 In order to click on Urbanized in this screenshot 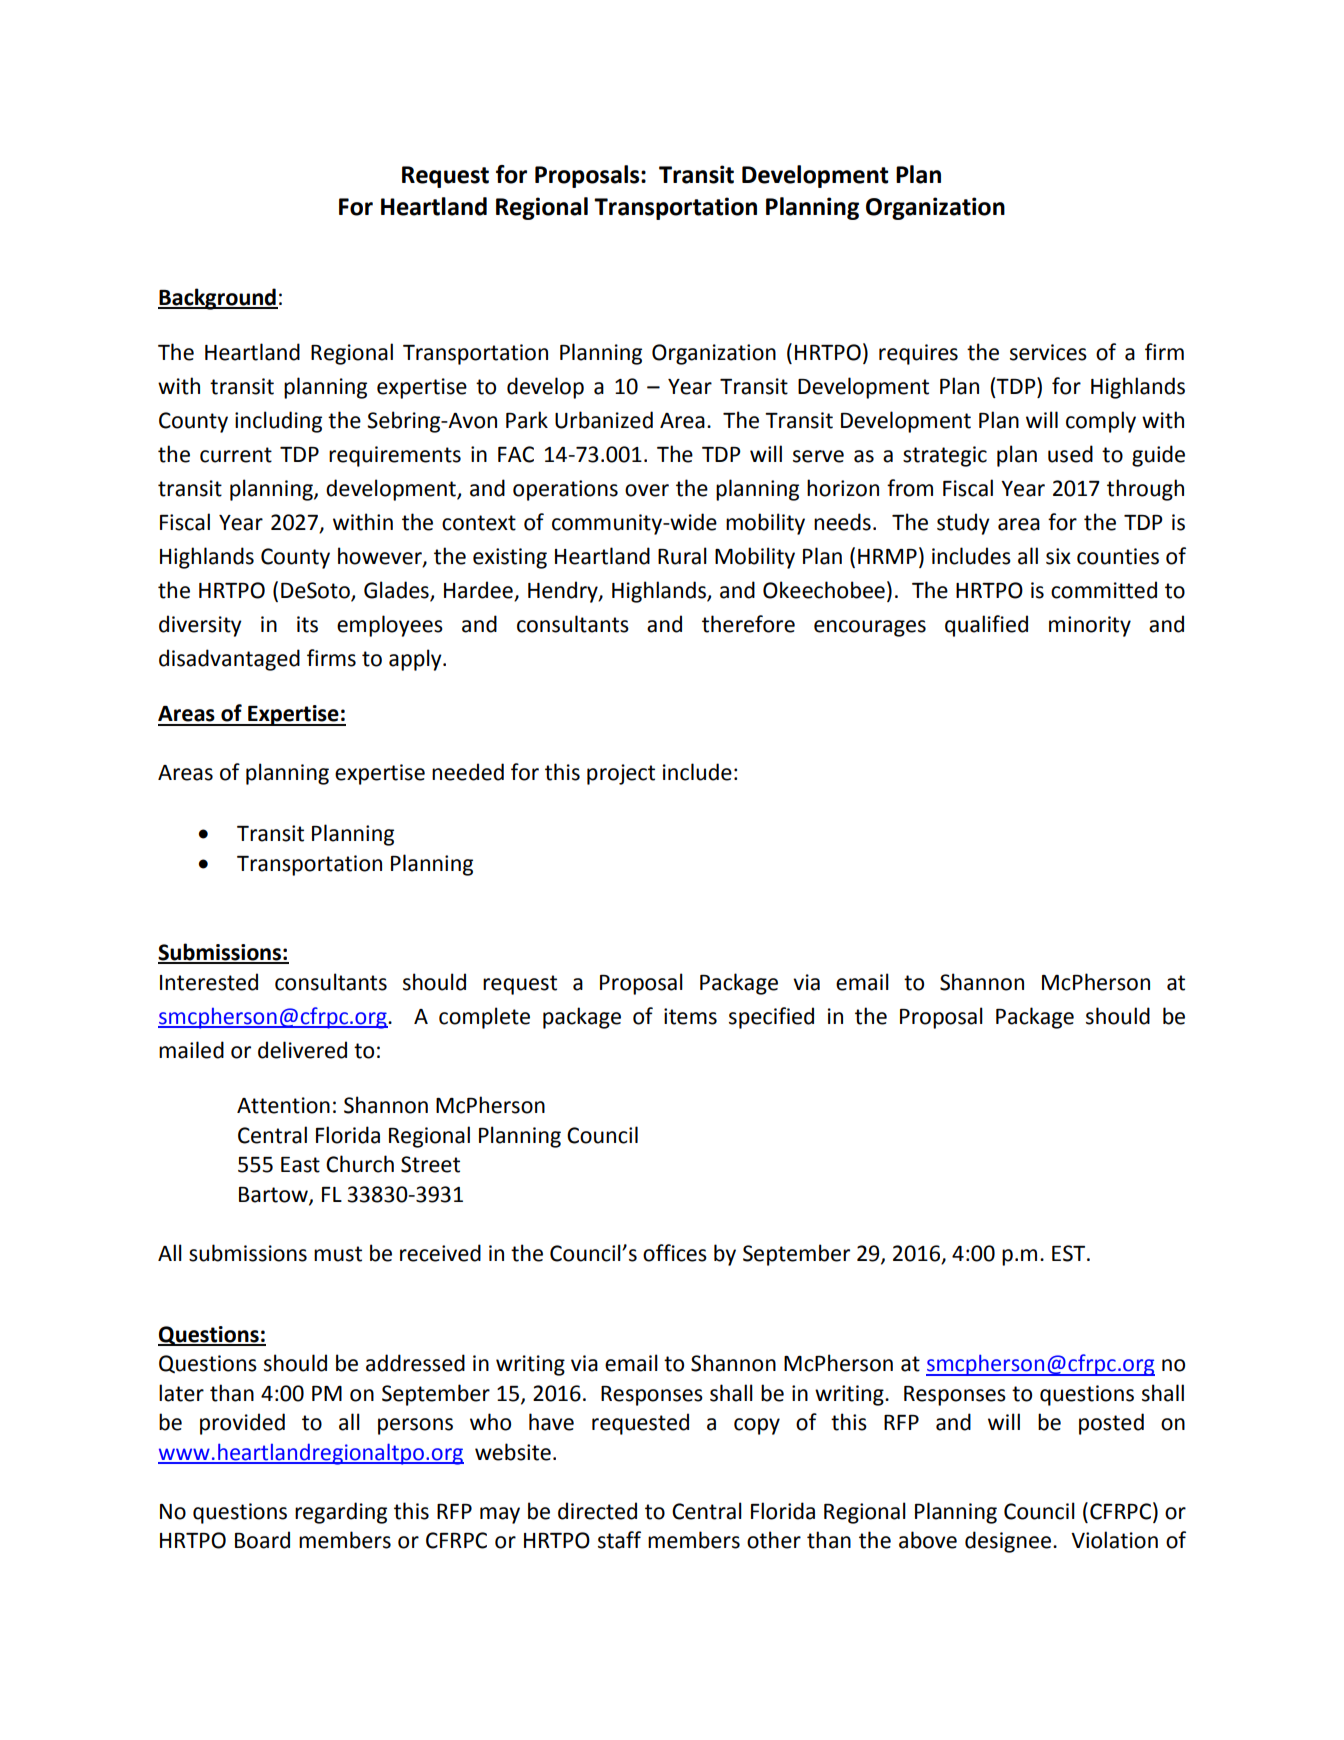, I will do `click(604, 420)`.
